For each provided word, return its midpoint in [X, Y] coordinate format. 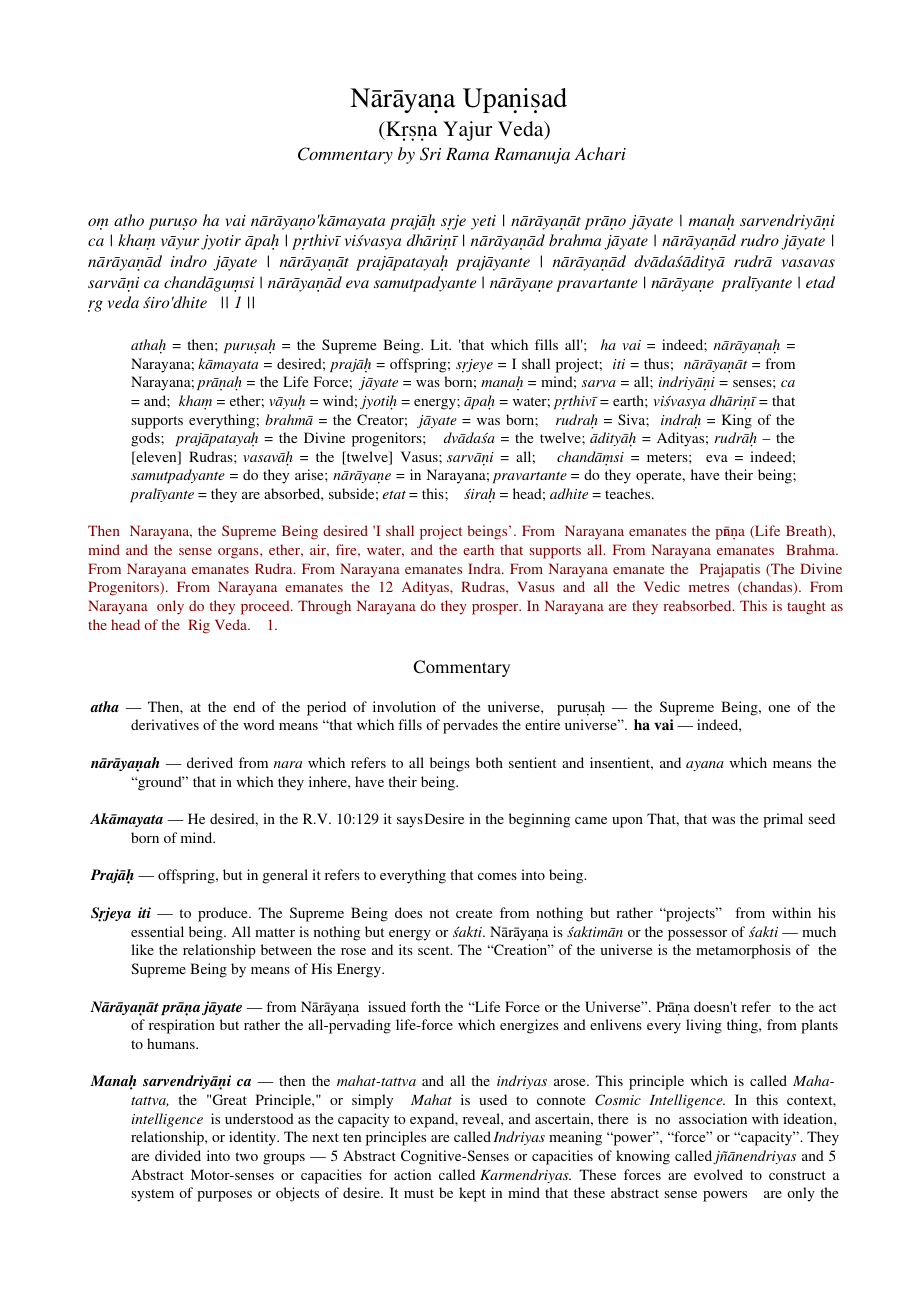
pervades [470, 726]
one [779, 708]
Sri [430, 154]
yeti [483, 222]
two [246, 1156]
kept [472, 1194]
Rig [199, 626]
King [737, 421]
